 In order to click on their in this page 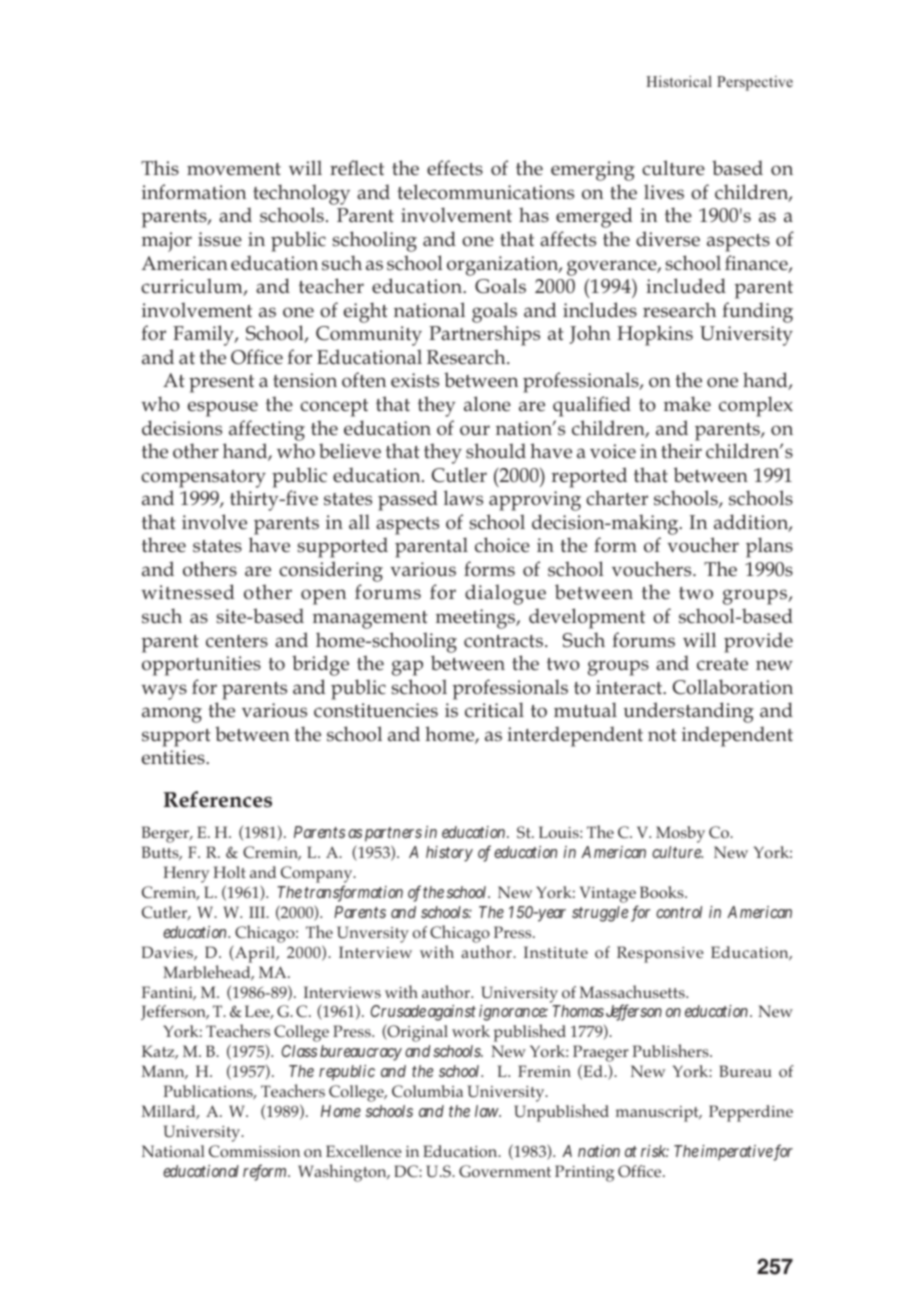, I will do `click(681, 451)`.
